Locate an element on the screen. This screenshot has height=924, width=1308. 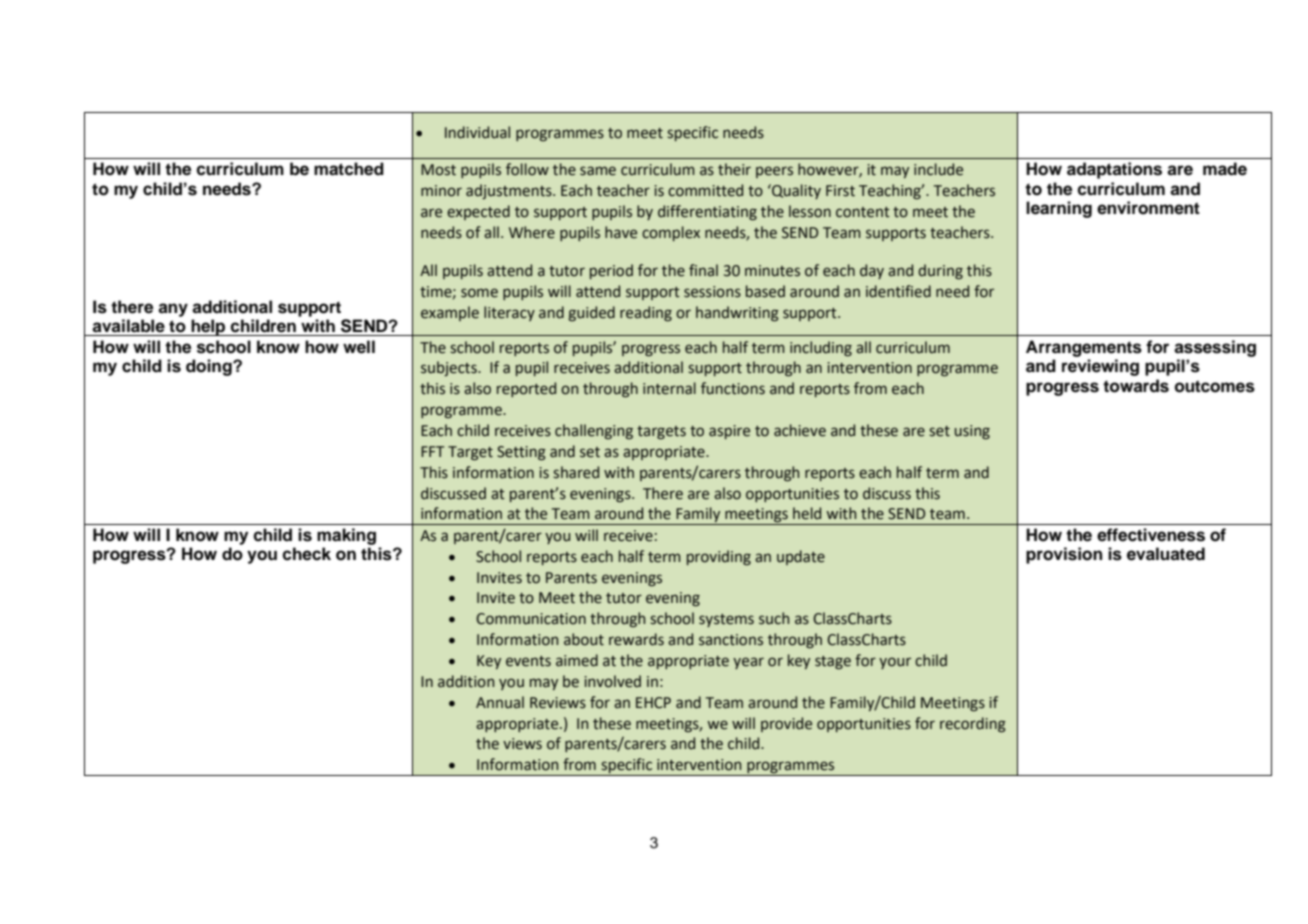
check is located at coordinates (306, 554).
